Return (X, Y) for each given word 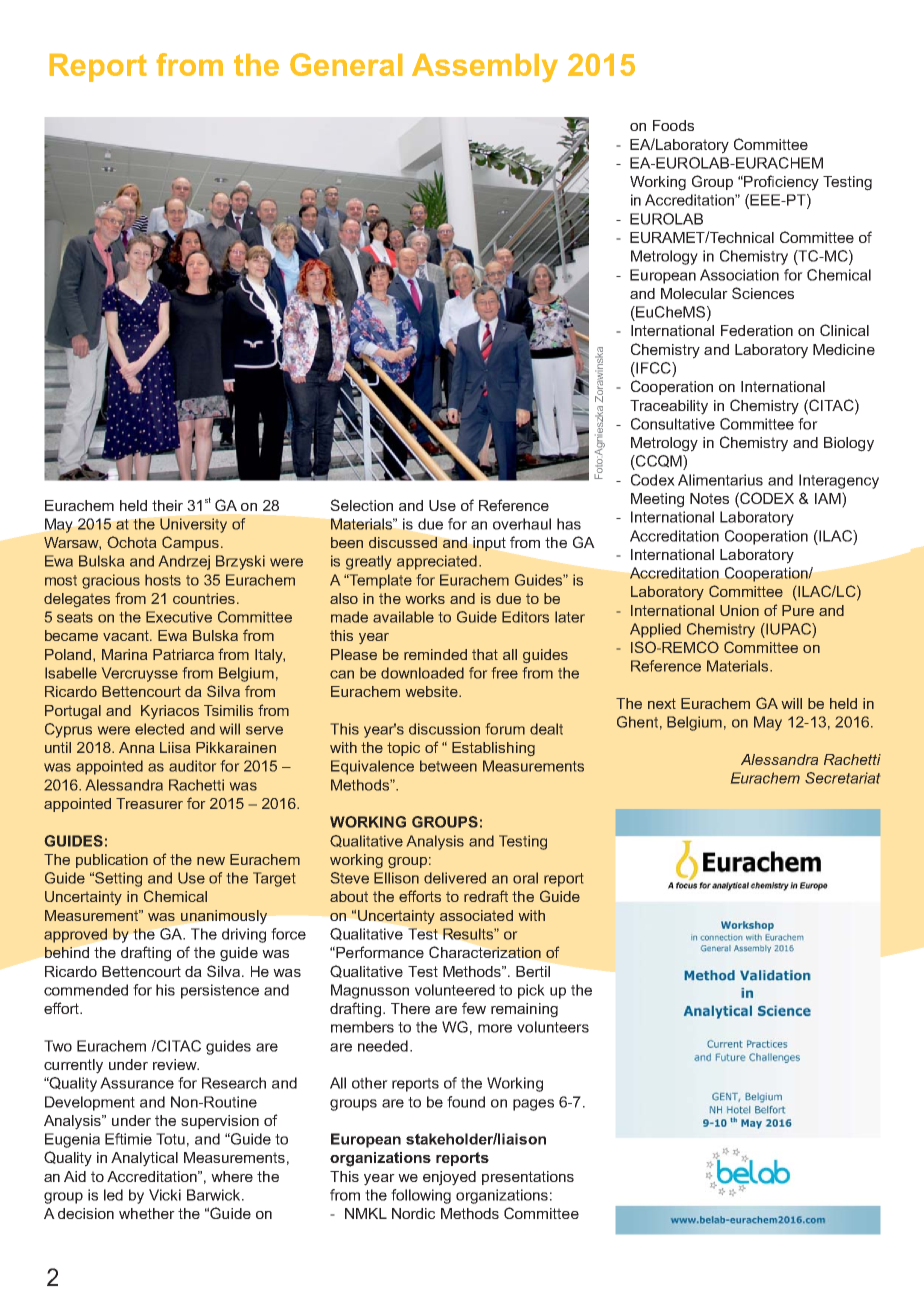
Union (739, 610)
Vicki (165, 1195)
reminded (435, 654)
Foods (673, 125)
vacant (127, 635)
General (346, 64)
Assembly (485, 68)
